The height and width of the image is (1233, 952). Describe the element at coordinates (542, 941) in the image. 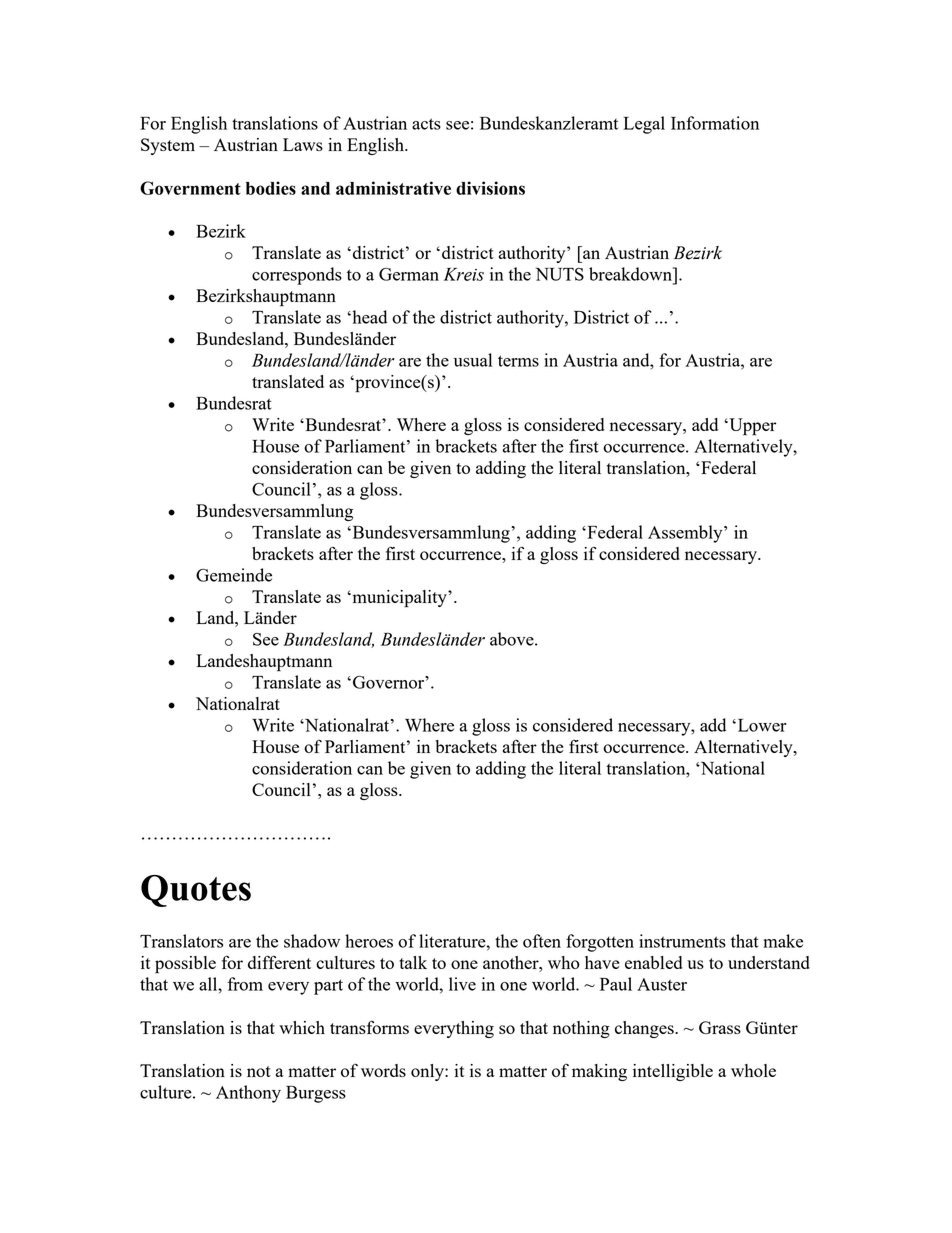

I see `often` at that location.
